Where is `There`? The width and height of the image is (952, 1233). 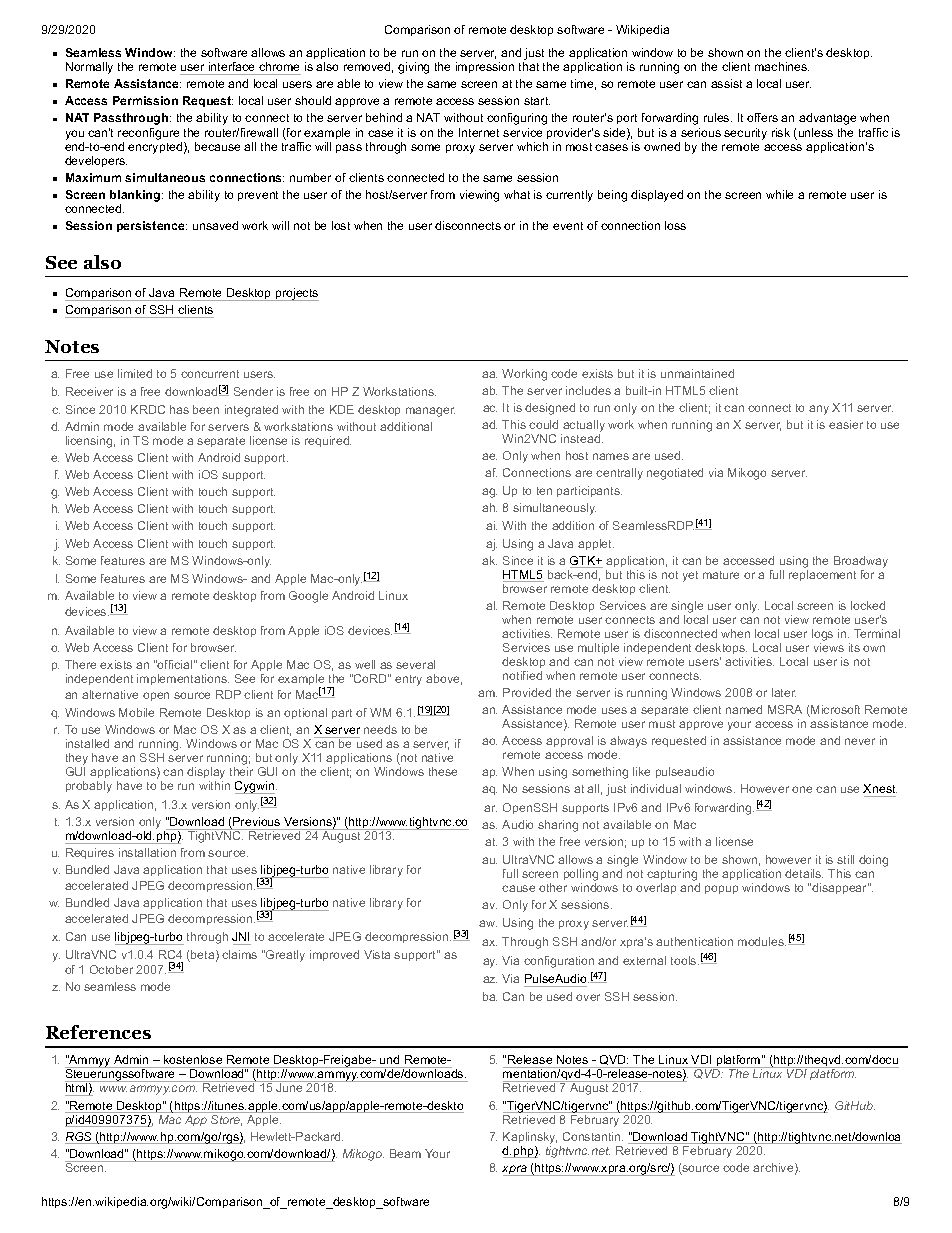 There is located at coordinates (80, 664).
